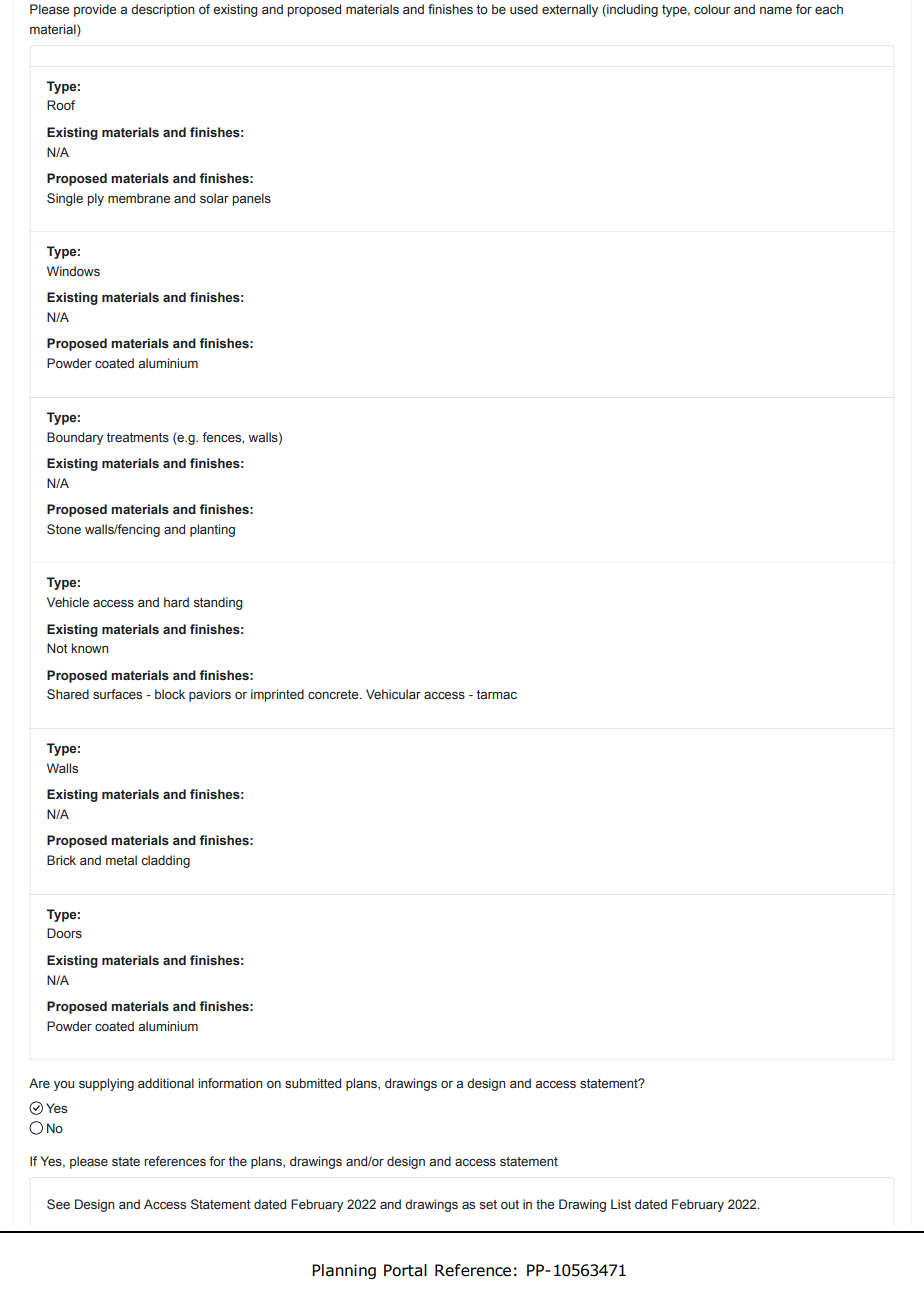 The width and height of the screenshot is (924, 1308). I want to click on hard, so click(176, 602).
